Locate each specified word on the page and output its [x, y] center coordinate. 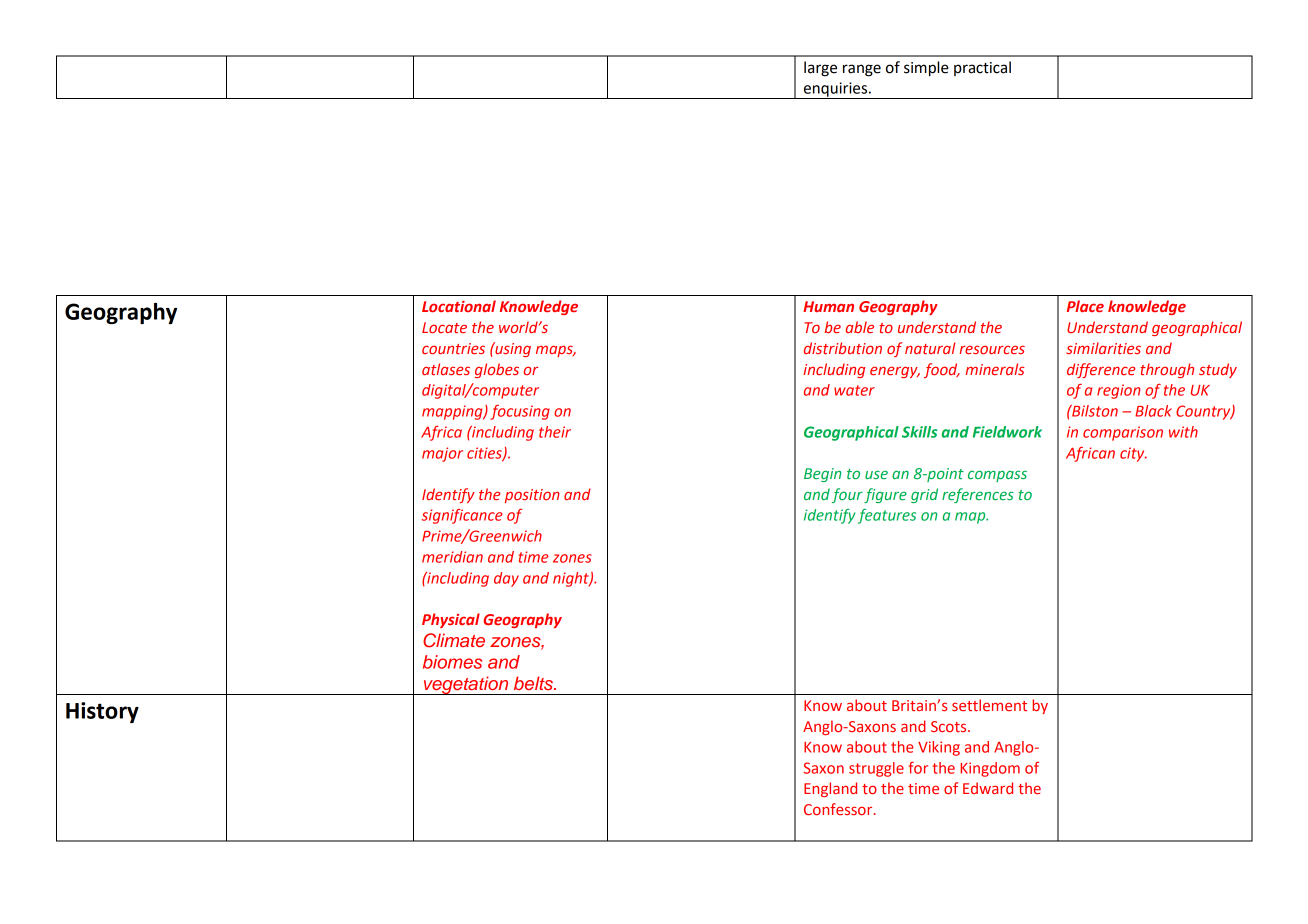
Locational [459, 306]
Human [828, 306]
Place [1085, 306]
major [442, 454]
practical [982, 68]
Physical [451, 620]
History [102, 712]
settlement [989, 705]
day [506, 579]
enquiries [835, 90]
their [555, 432]
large [820, 69]
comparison [1123, 433]
